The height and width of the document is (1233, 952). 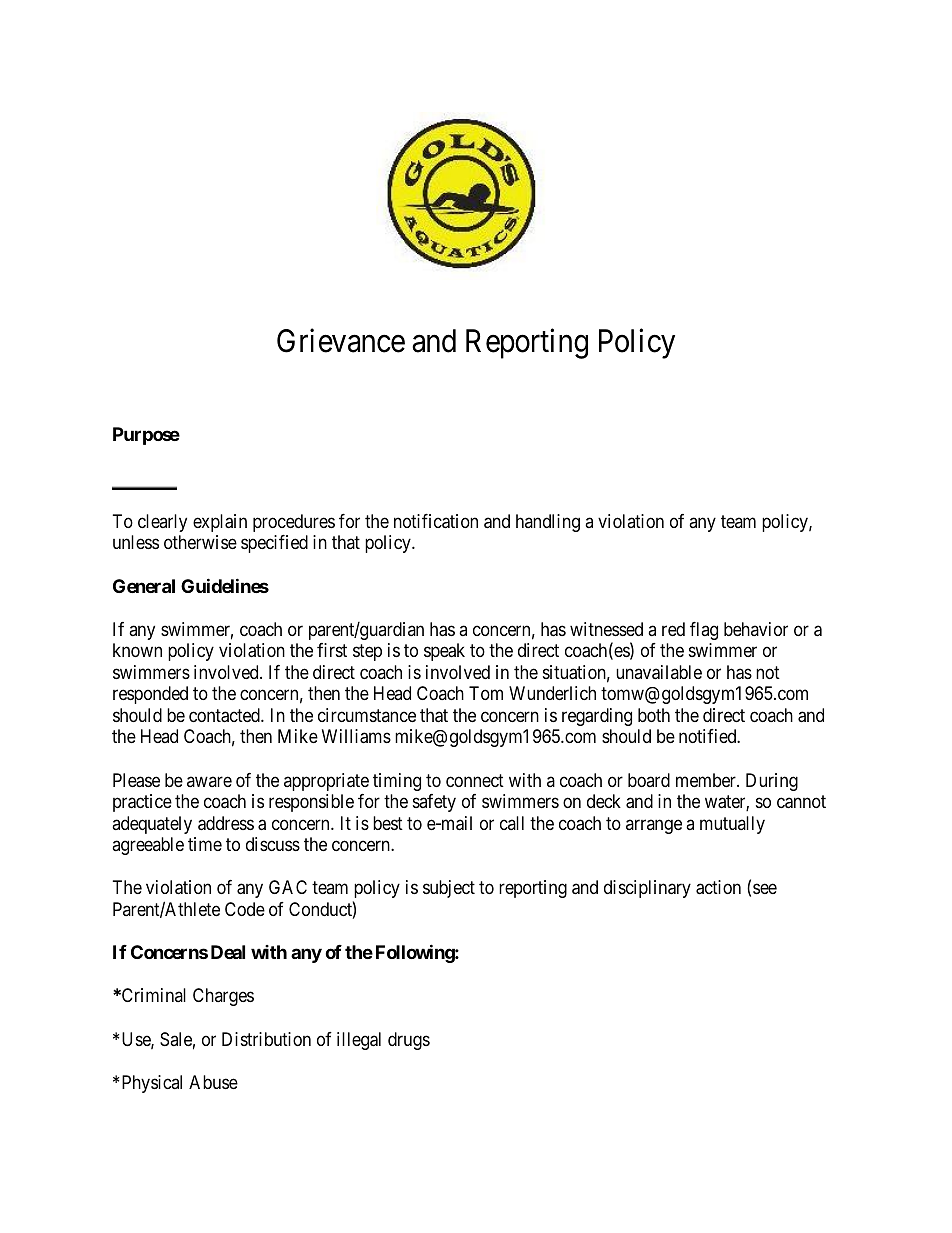 I want to click on subject, so click(x=449, y=889).
